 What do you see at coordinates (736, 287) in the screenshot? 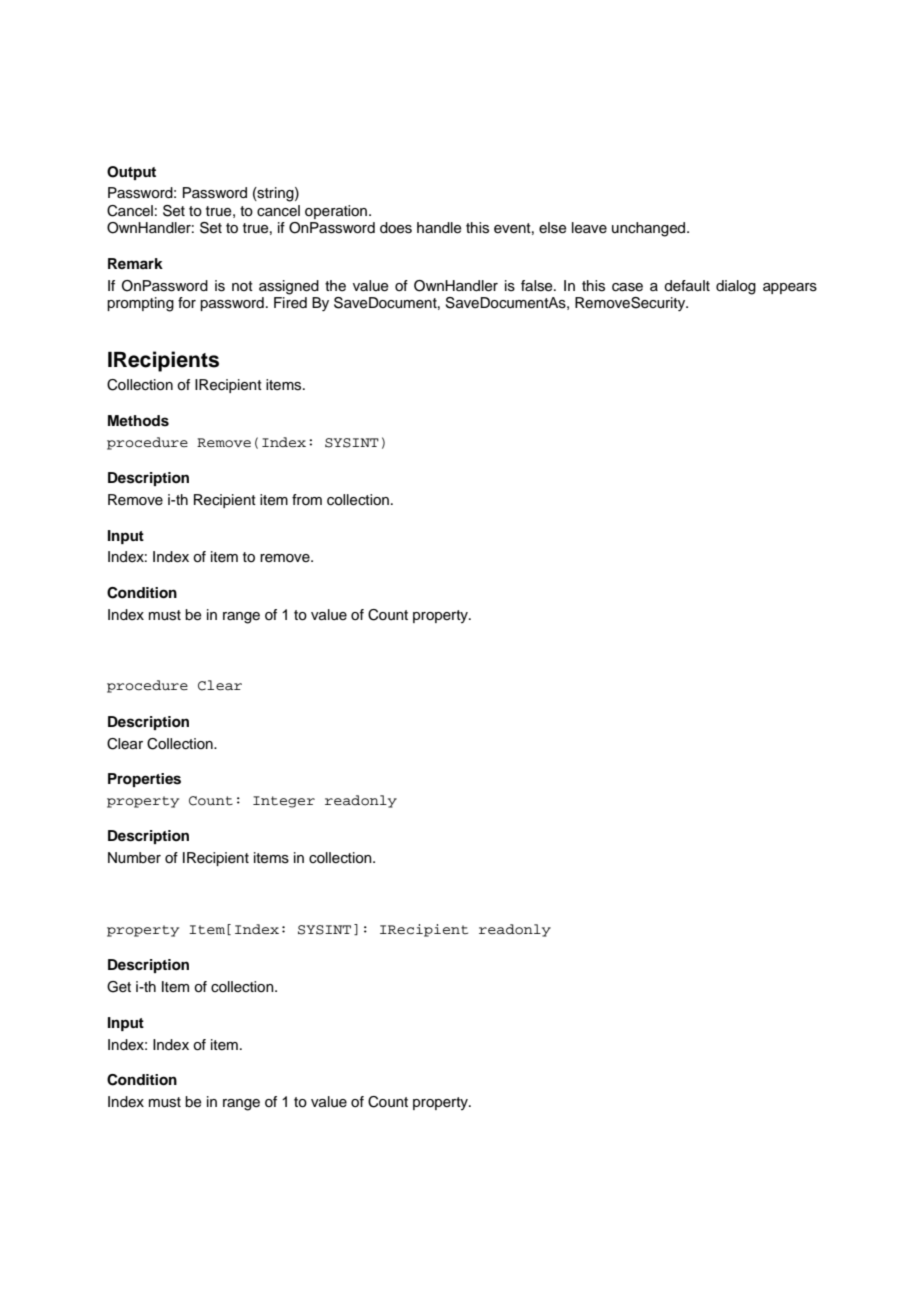
I see `dialog` at bounding box center [736, 287].
